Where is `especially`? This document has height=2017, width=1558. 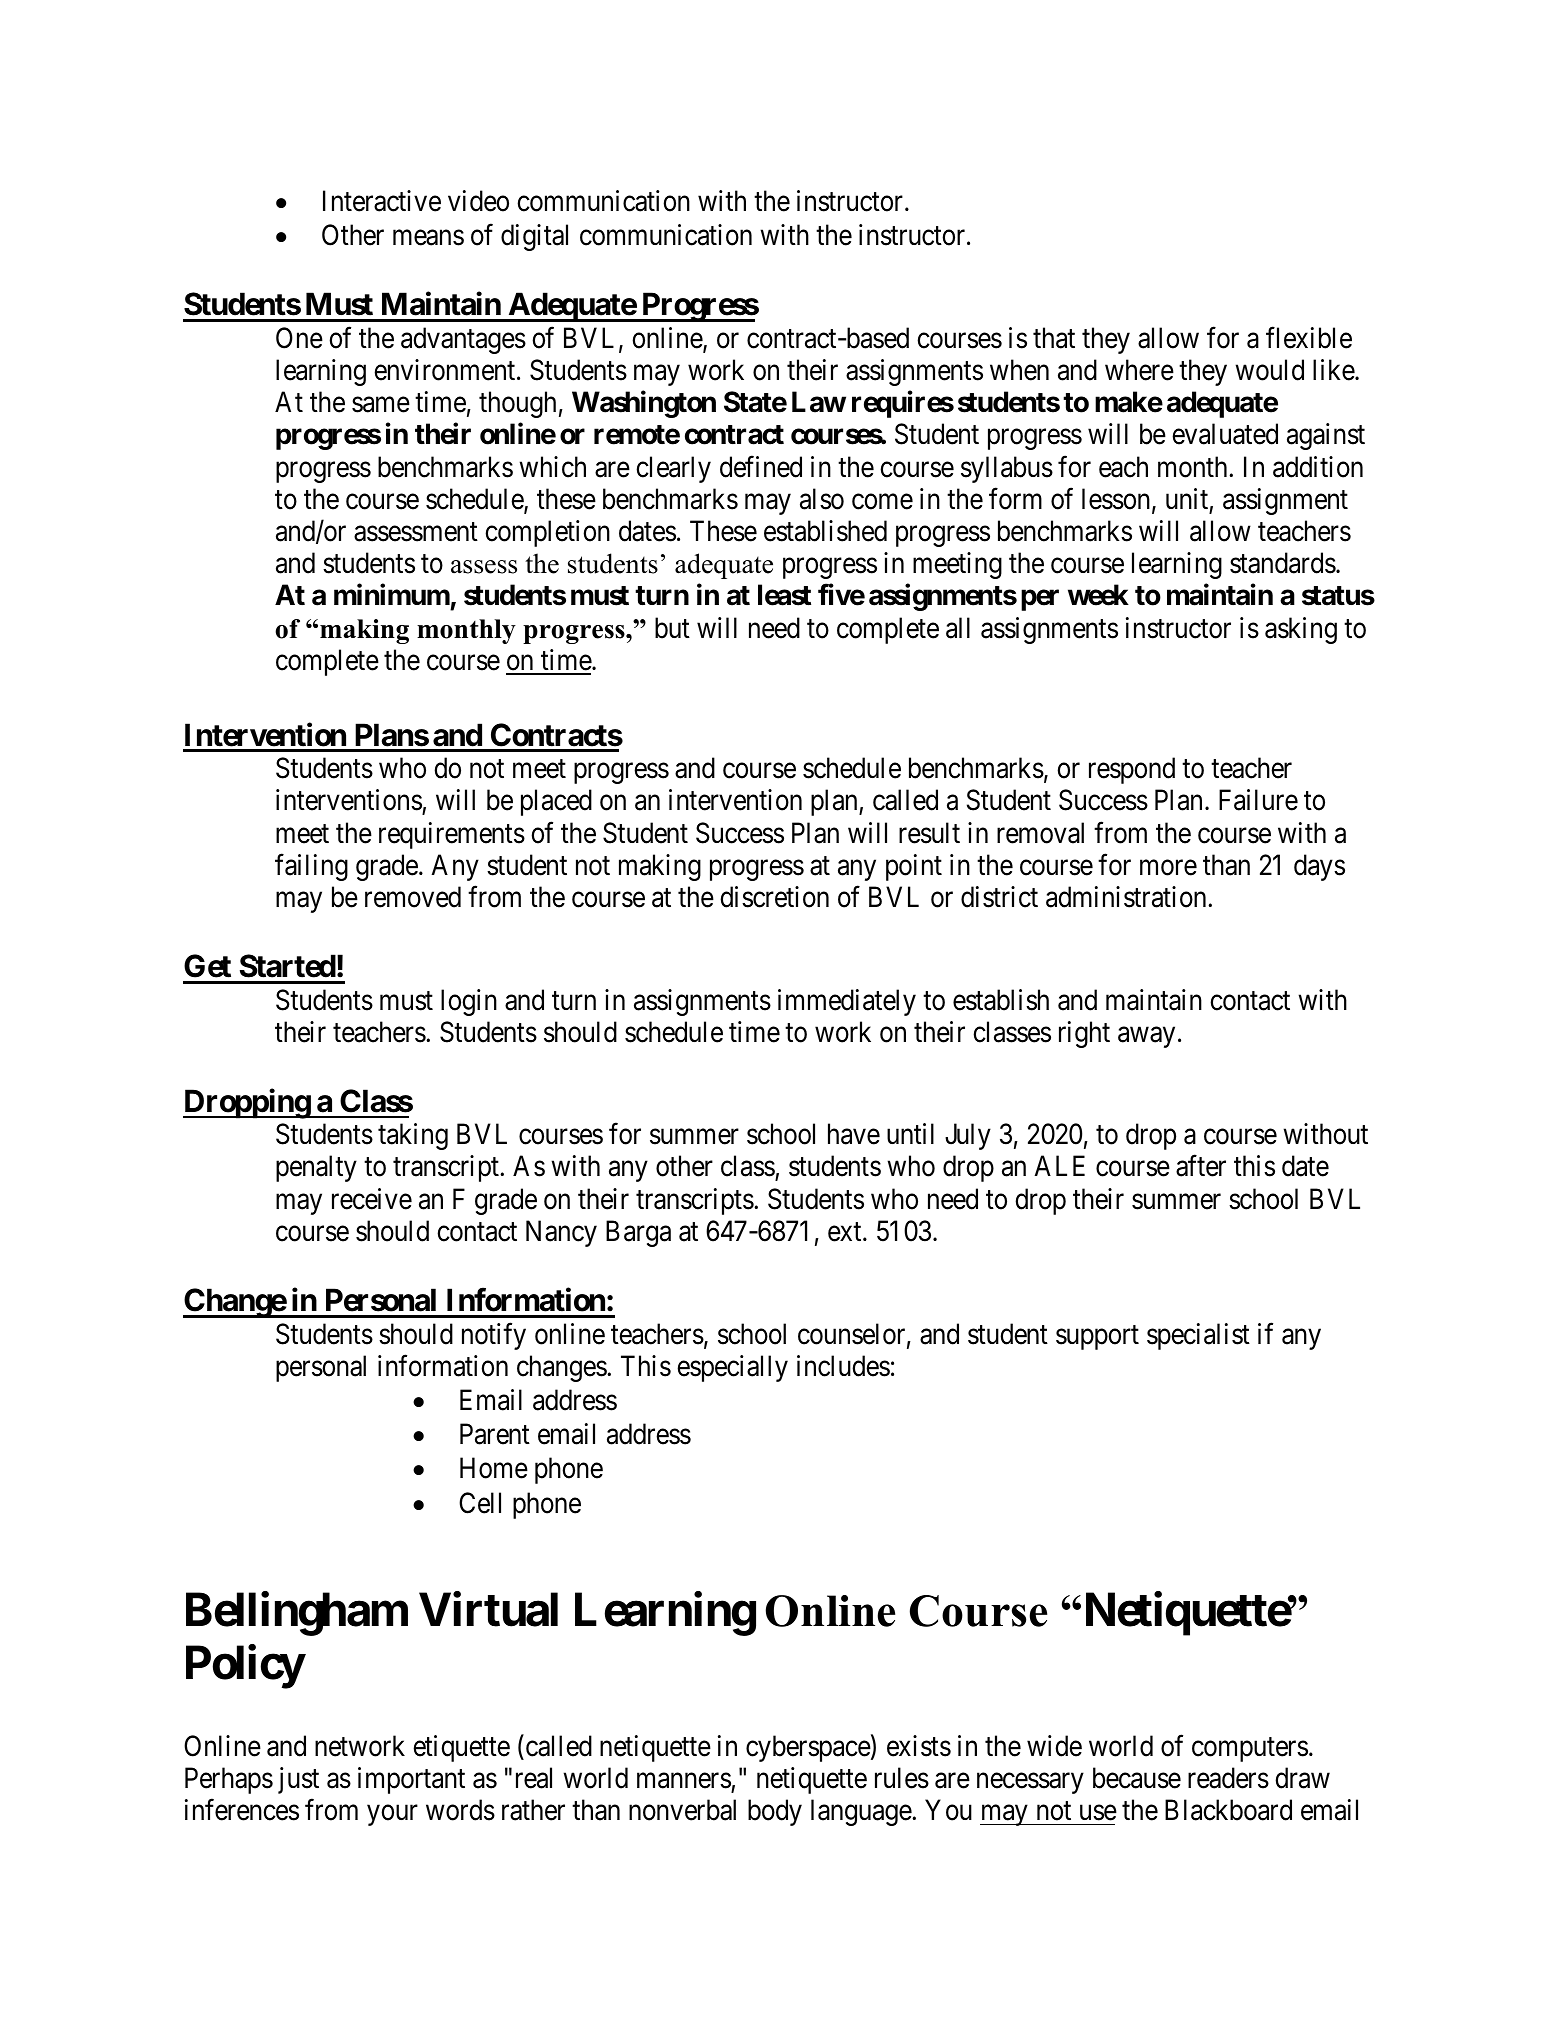
especially is located at coordinates (732, 1368).
